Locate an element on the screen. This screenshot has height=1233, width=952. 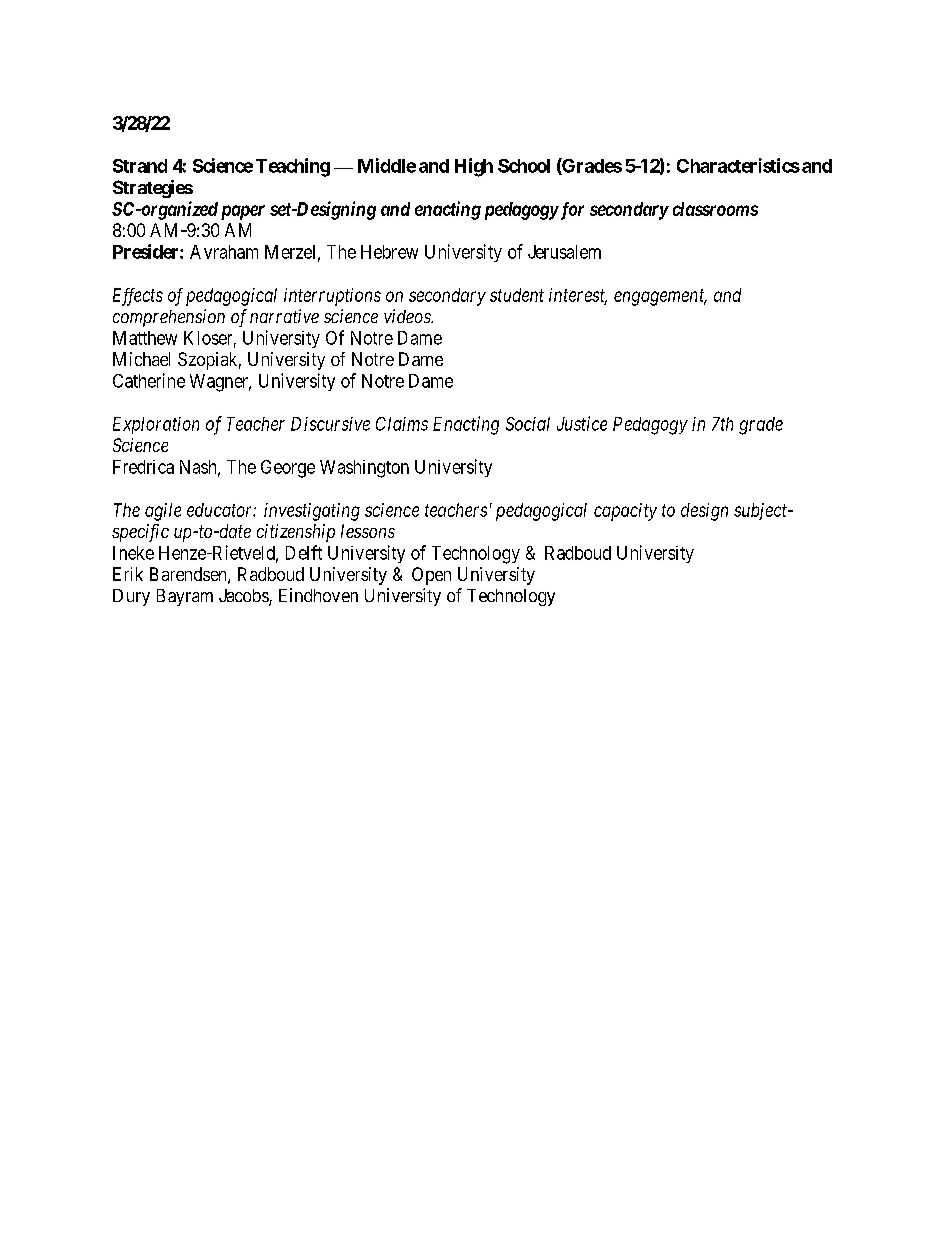
Open is located at coordinates (431, 576).
